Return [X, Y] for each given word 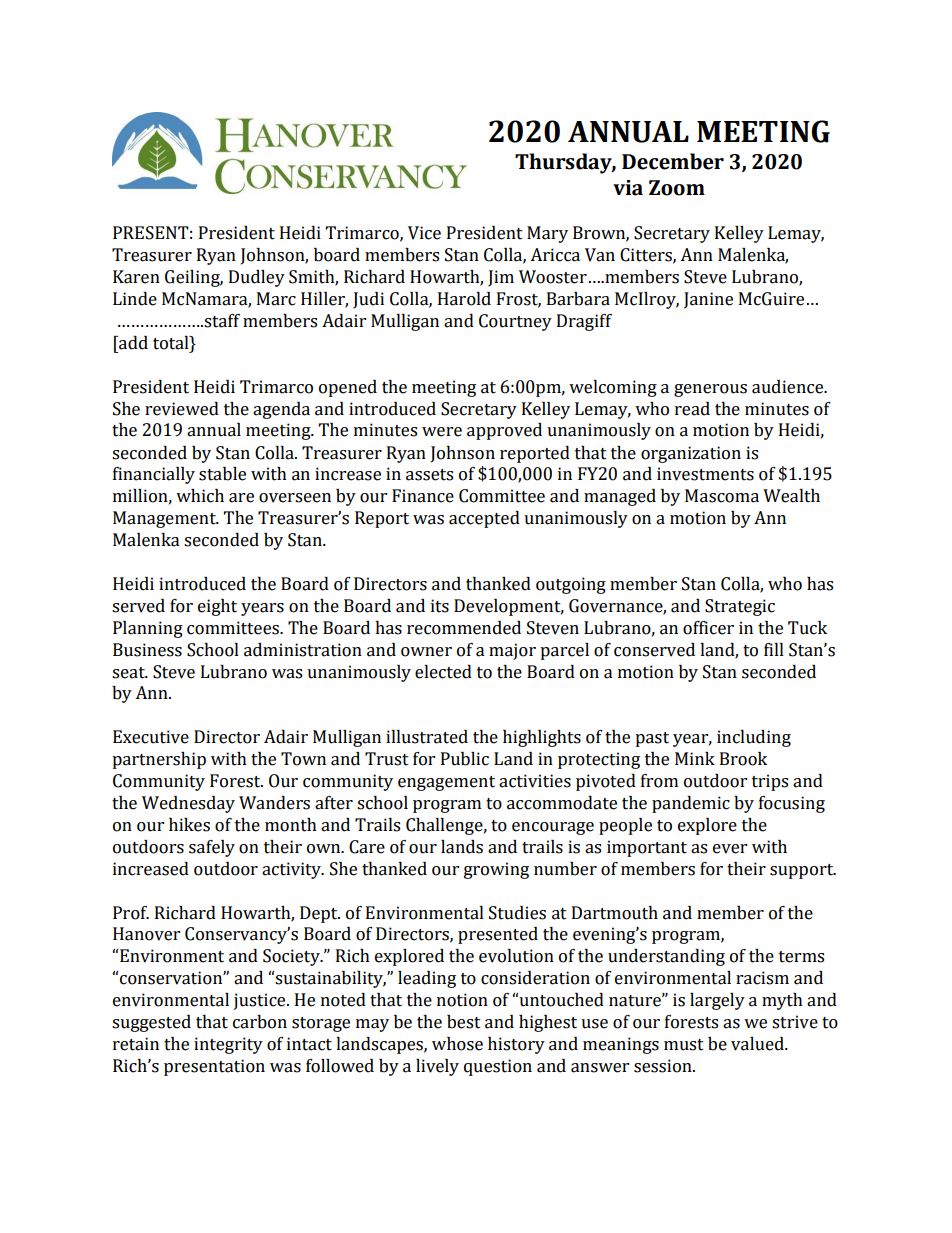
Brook [743, 759]
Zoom [677, 188]
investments [705, 474]
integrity [228, 1045]
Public [465, 759]
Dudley [257, 278]
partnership [159, 760]
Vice [424, 233]
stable [222, 474]
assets [429, 475]
